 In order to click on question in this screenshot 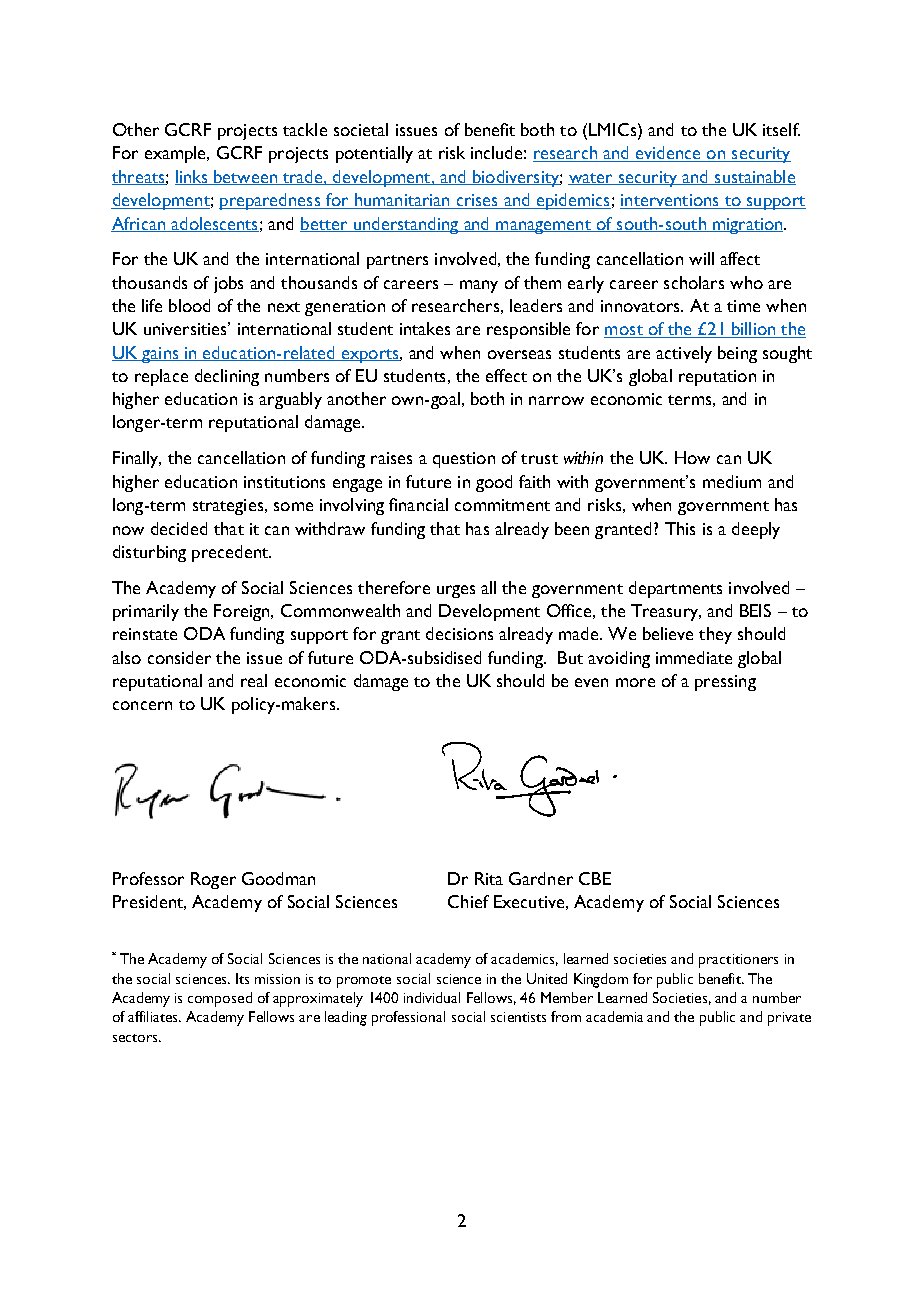, I will do `click(464, 460)`.
